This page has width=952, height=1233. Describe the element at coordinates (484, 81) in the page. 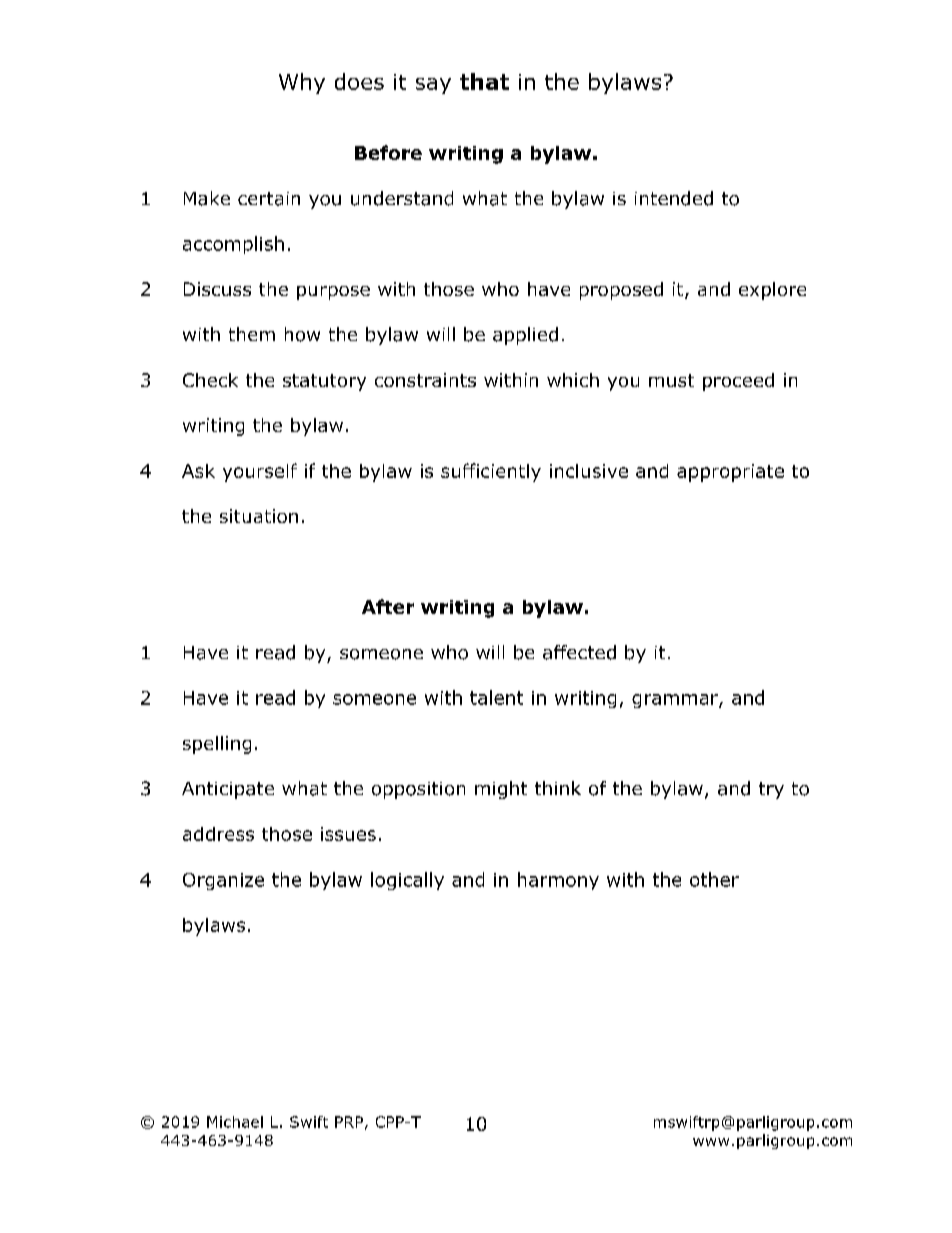

I see `that` at that location.
